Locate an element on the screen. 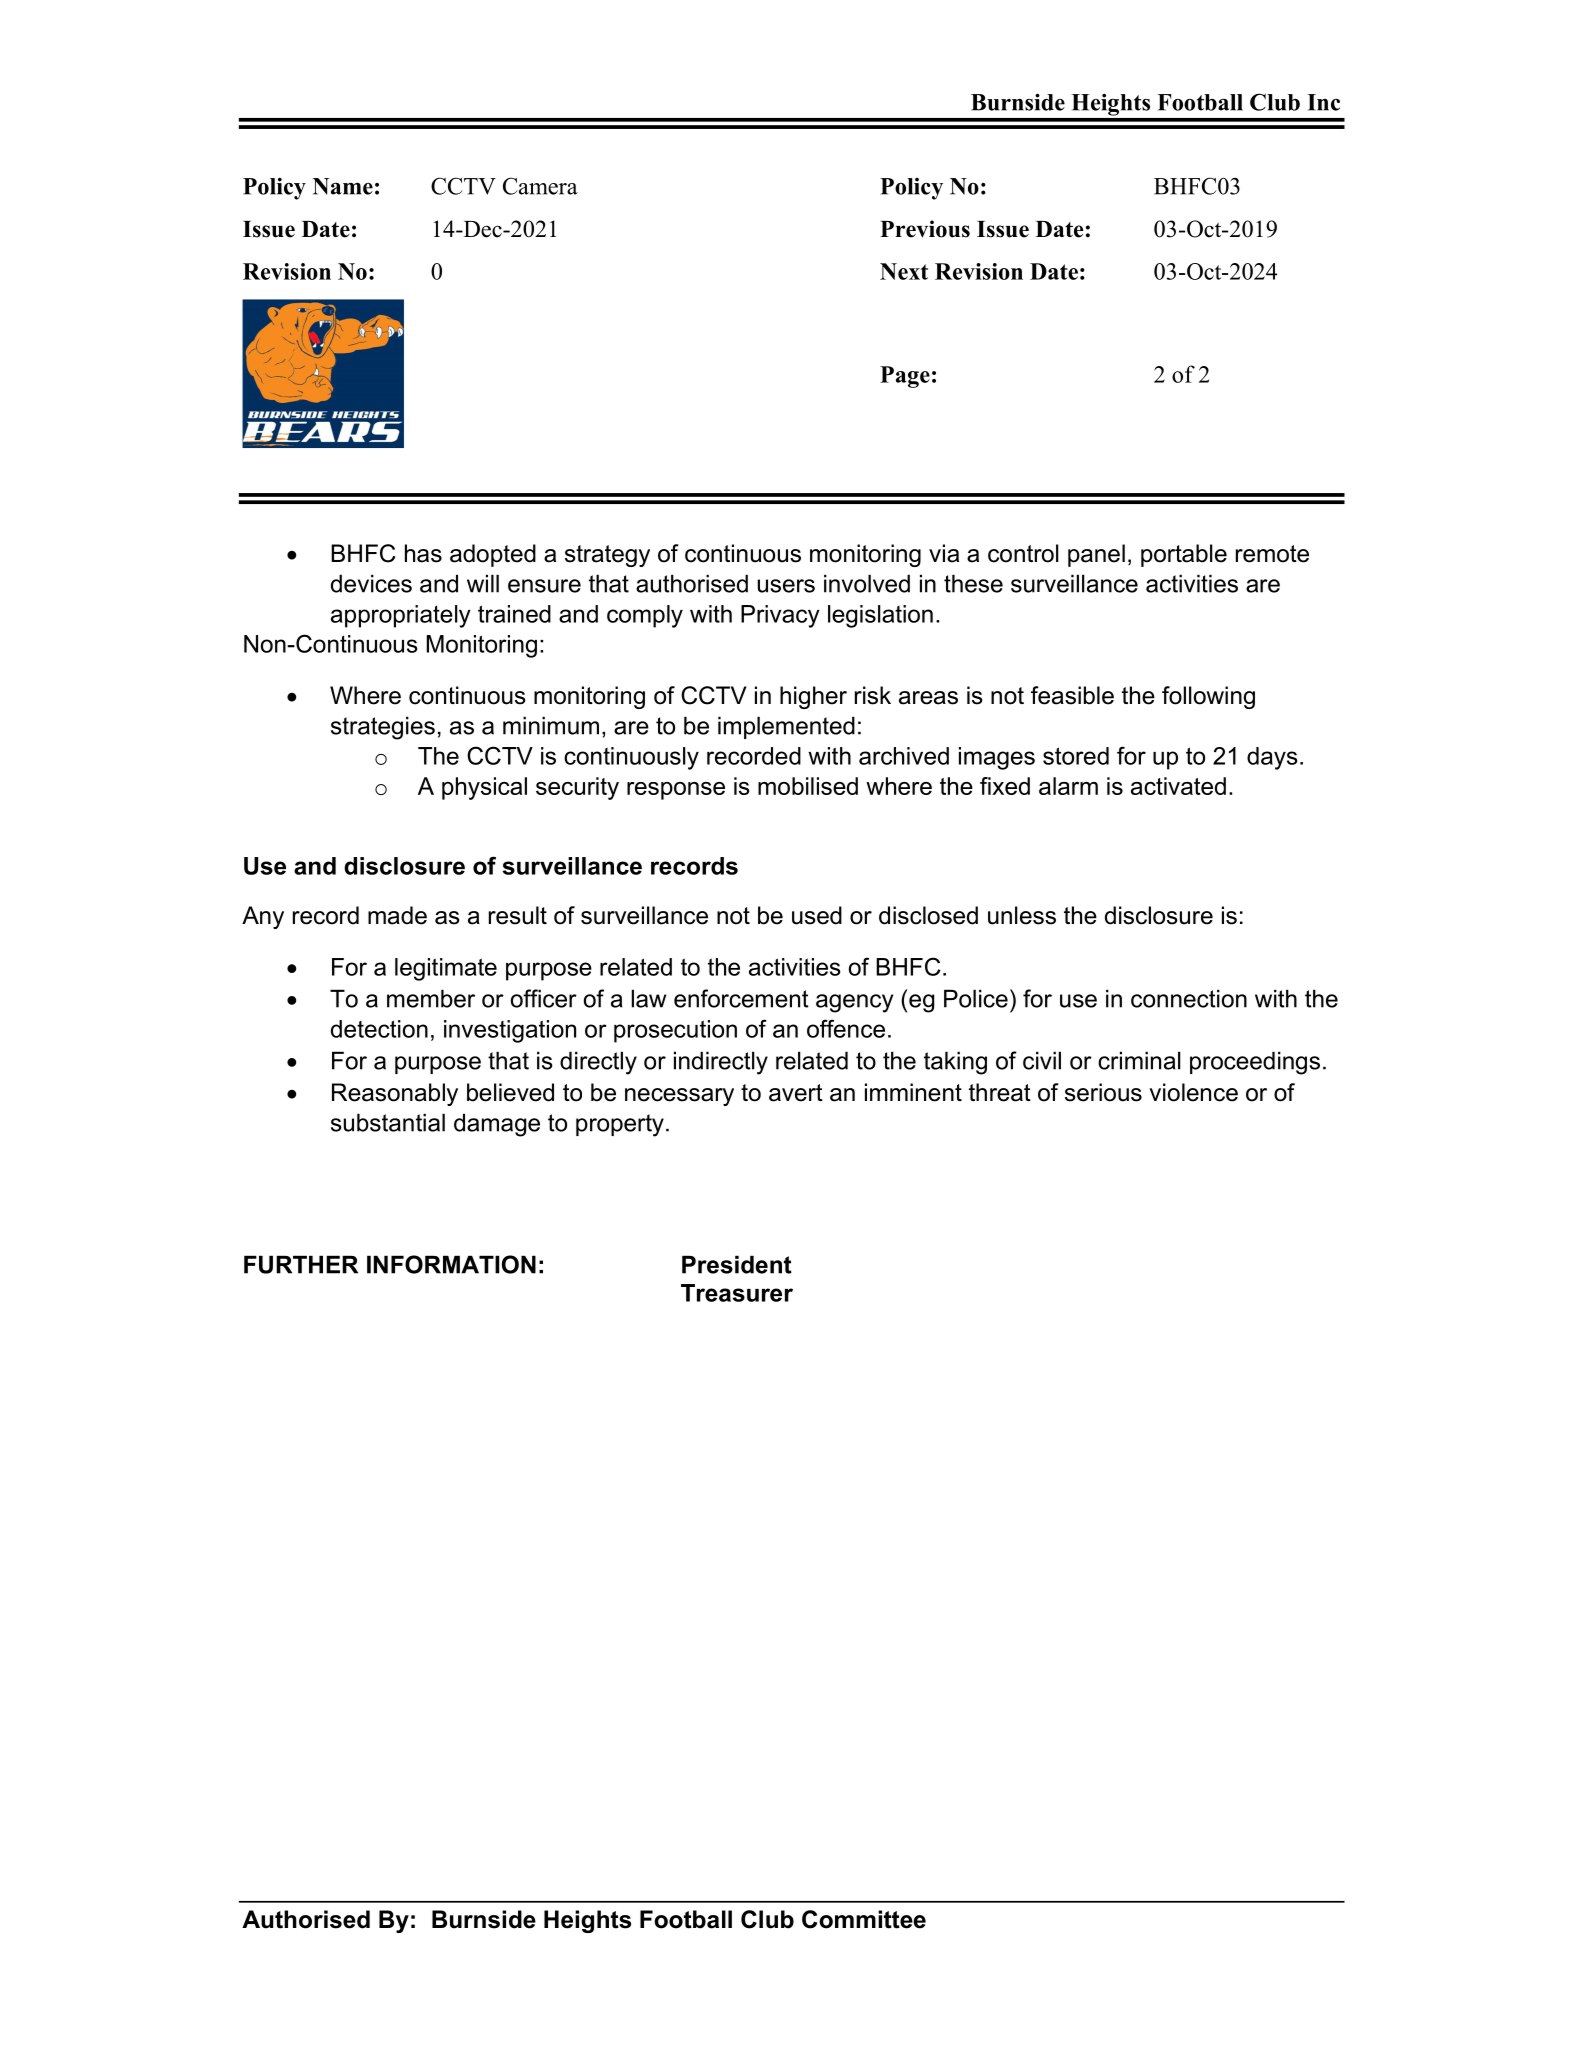  Name is located at coordinates (343, 186).
